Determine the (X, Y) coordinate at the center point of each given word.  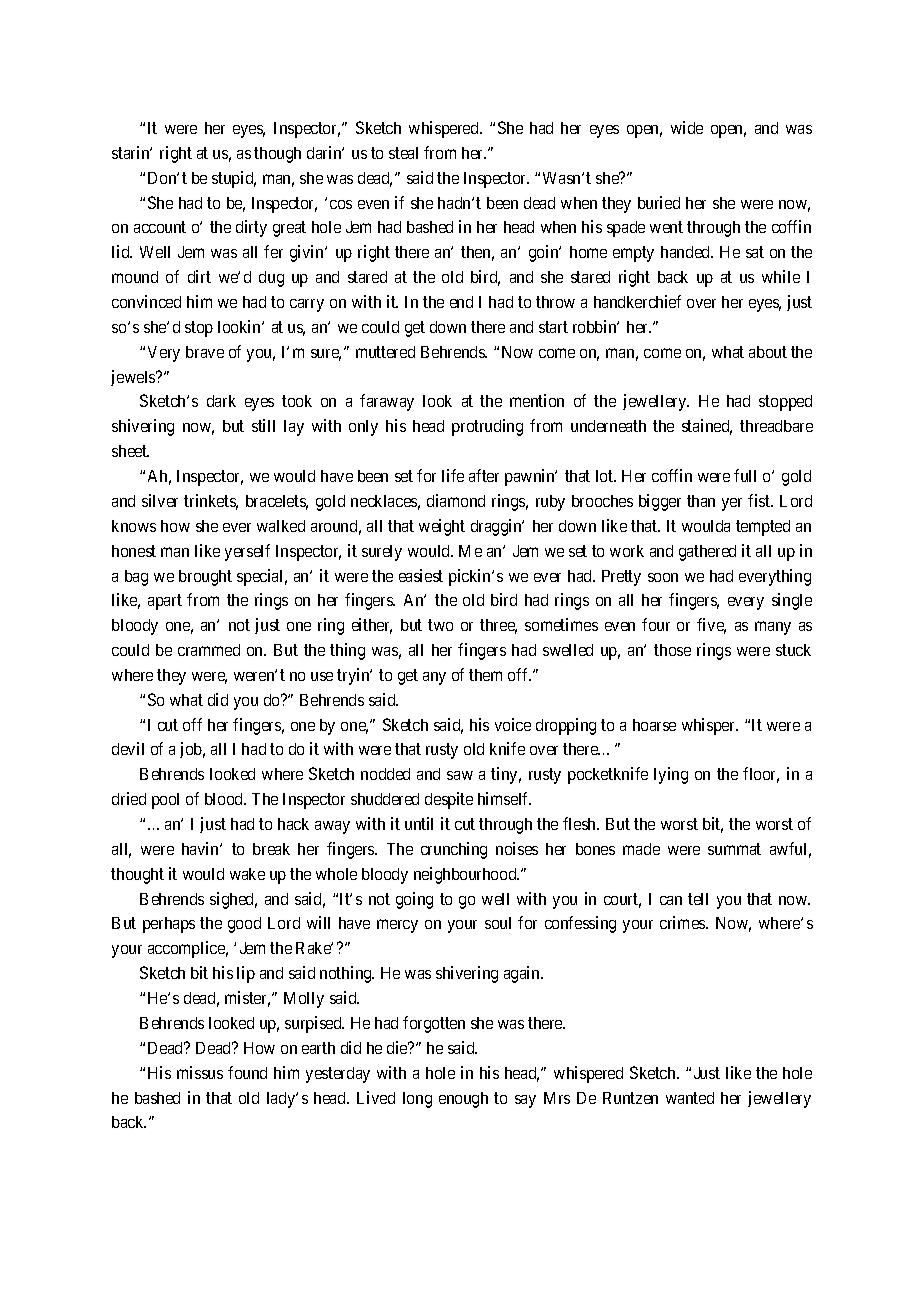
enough (463, 1100)
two (440, 625)
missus (200, 1072)
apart (165, 602)
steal (403, 153)
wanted (690, 1098)
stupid (234, 179)
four (656, 624)
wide (687, 127)
